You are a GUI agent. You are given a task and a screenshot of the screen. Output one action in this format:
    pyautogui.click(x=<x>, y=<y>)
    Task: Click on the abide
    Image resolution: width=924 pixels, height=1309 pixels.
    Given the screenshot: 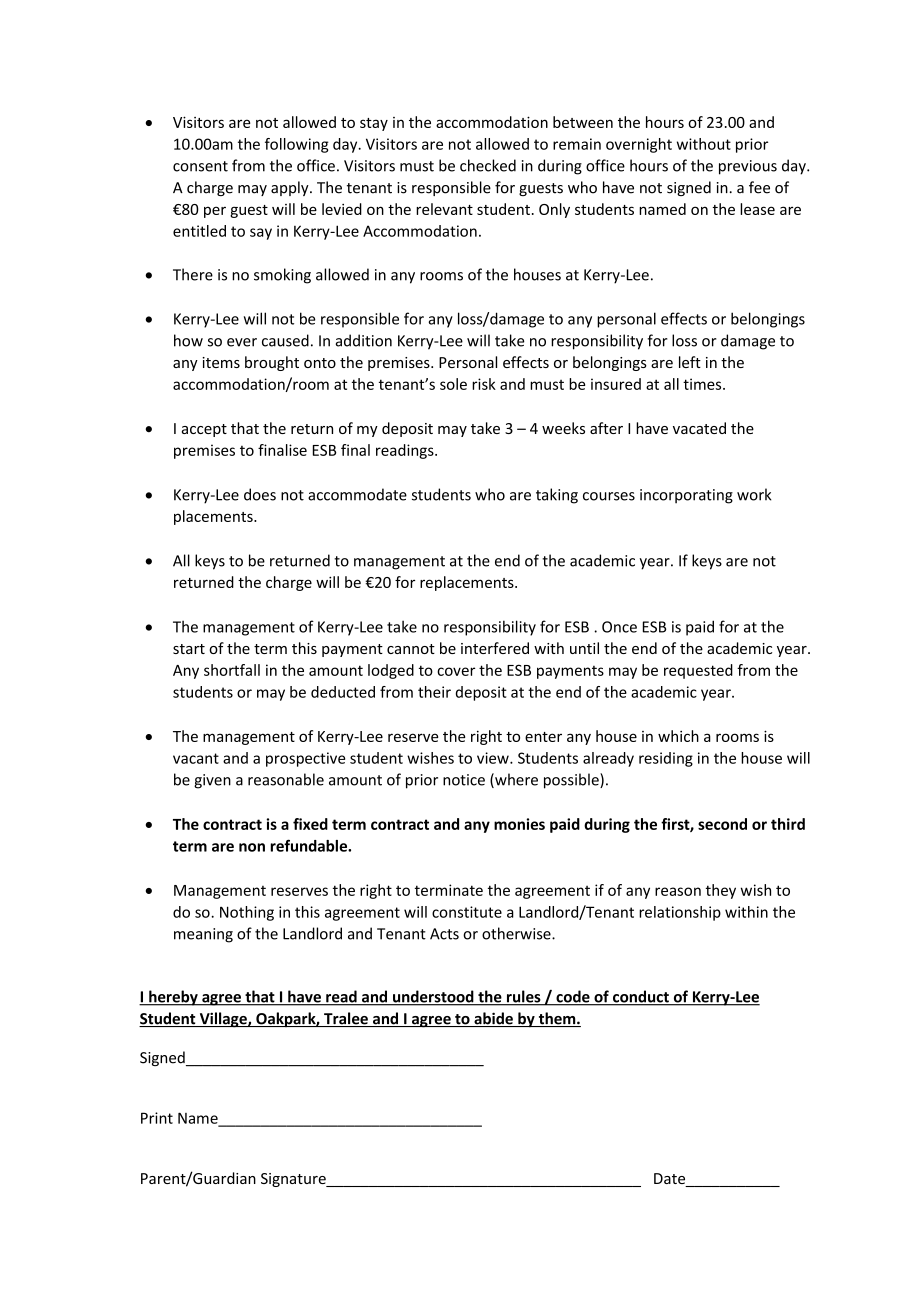 What is the action you would take?
    pyautogui.click(x=493, y=1019)
